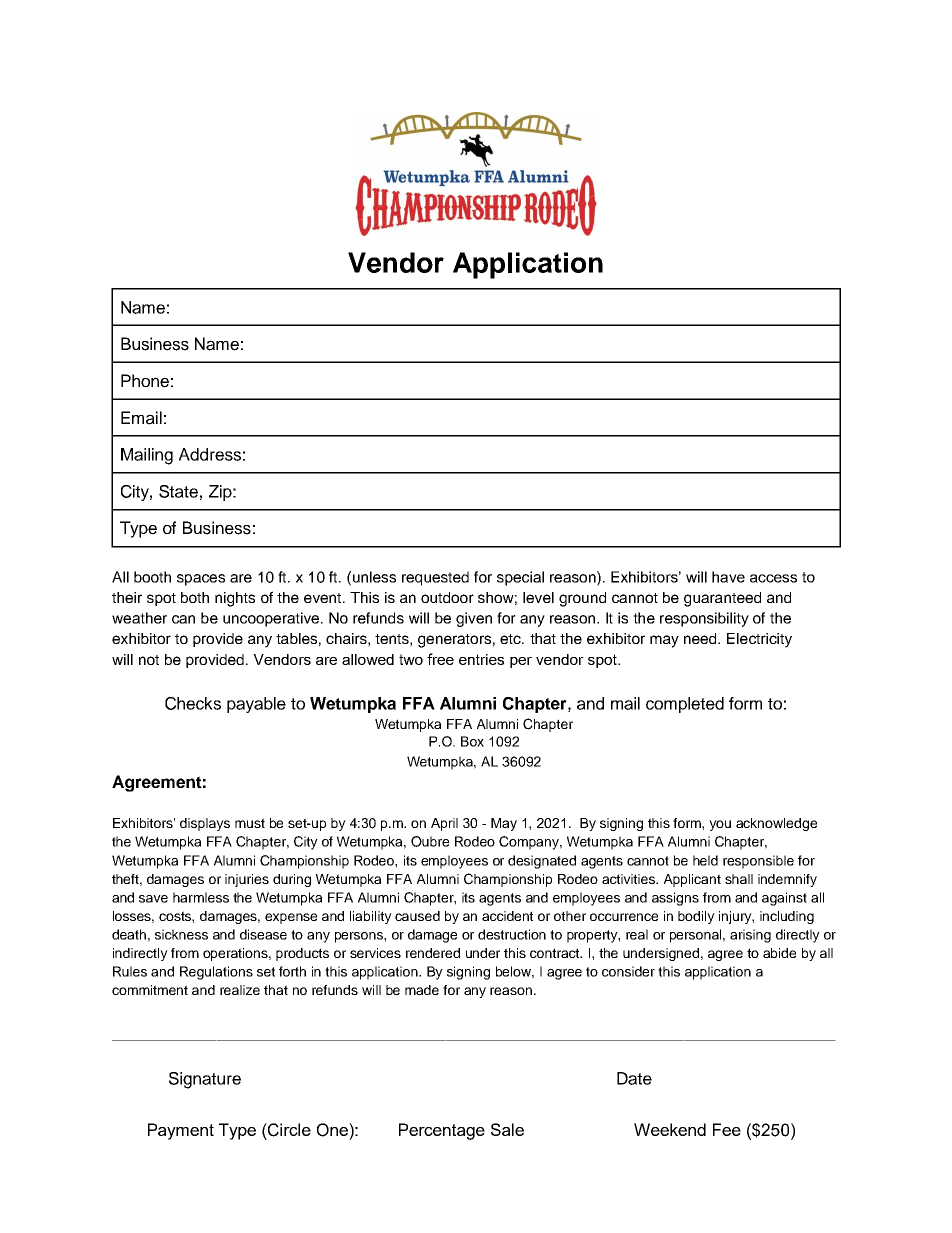 This screenshot has height=1233, width=952. I want to click on given, so click(474, 619).
